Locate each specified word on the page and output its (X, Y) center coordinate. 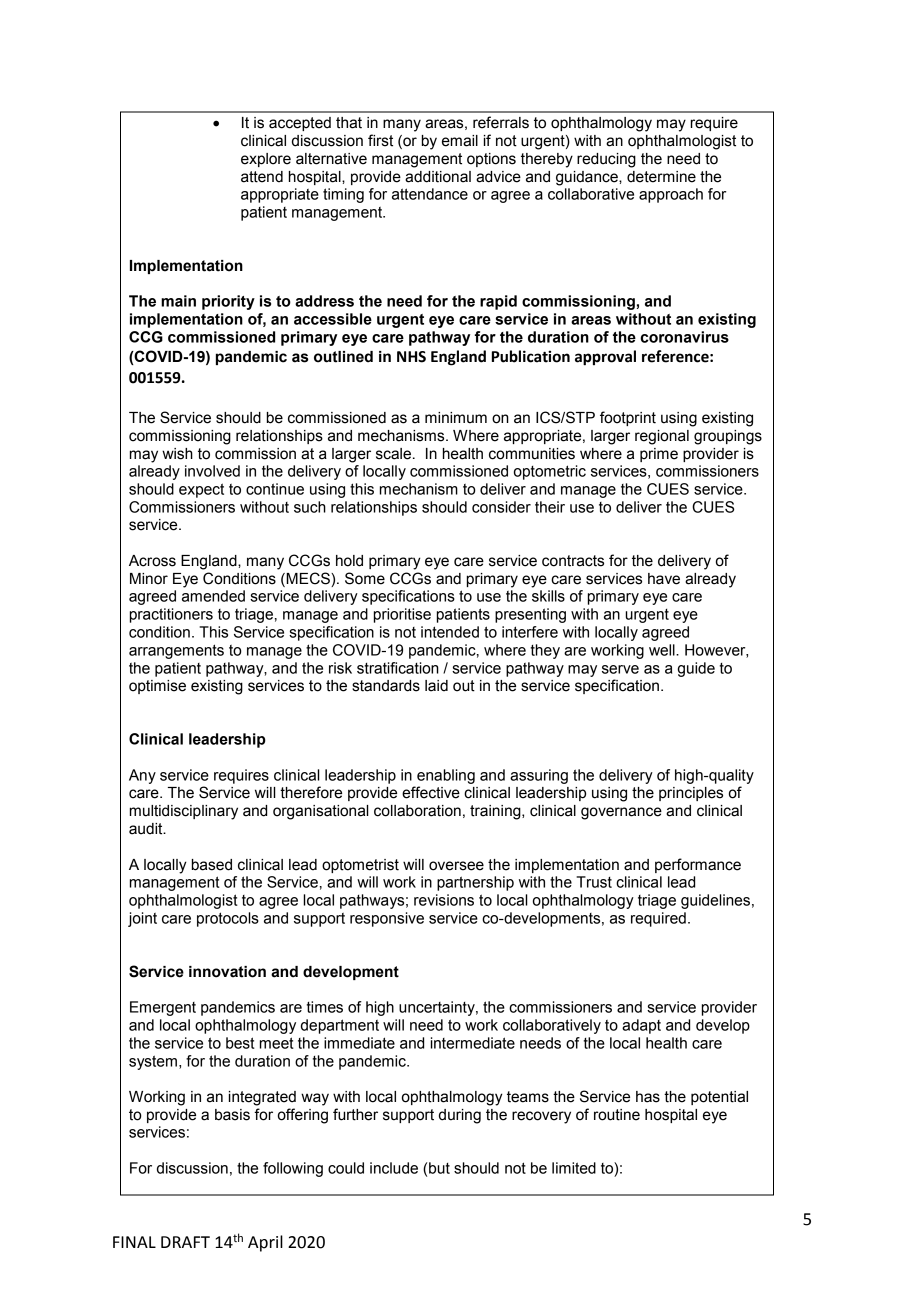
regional (662, 437)
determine (661, 177)
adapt (641, 1026)
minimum (456, 418)
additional (438, 177)
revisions (444, 900)
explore (266, 160)
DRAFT (185, 1242)
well (663, 650)
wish (177, 454)
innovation (227, 972)
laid (436, 686)
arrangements (176, 651)
